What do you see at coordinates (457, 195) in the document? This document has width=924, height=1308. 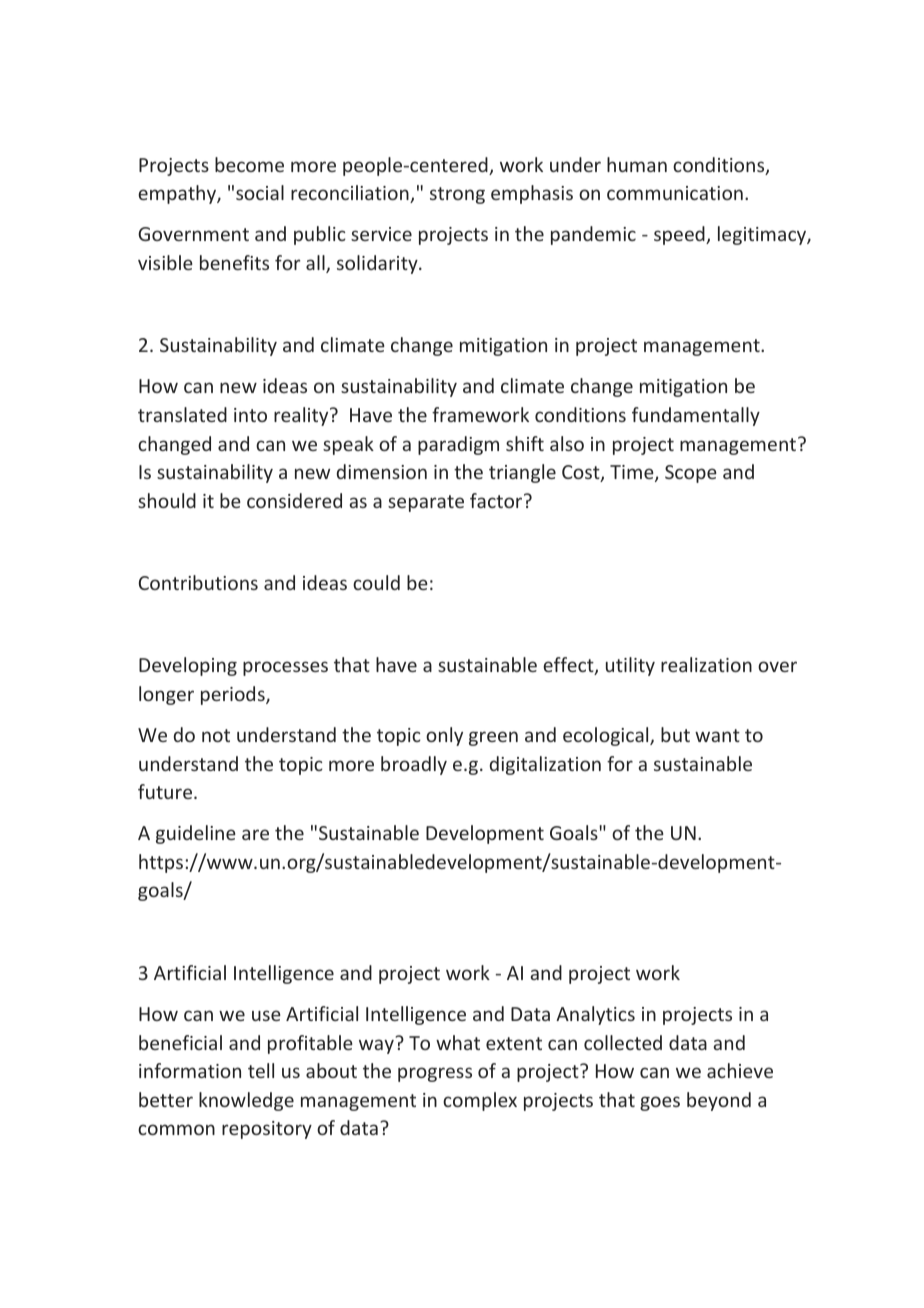 I see `strong` at bounding box center [457, 195].
